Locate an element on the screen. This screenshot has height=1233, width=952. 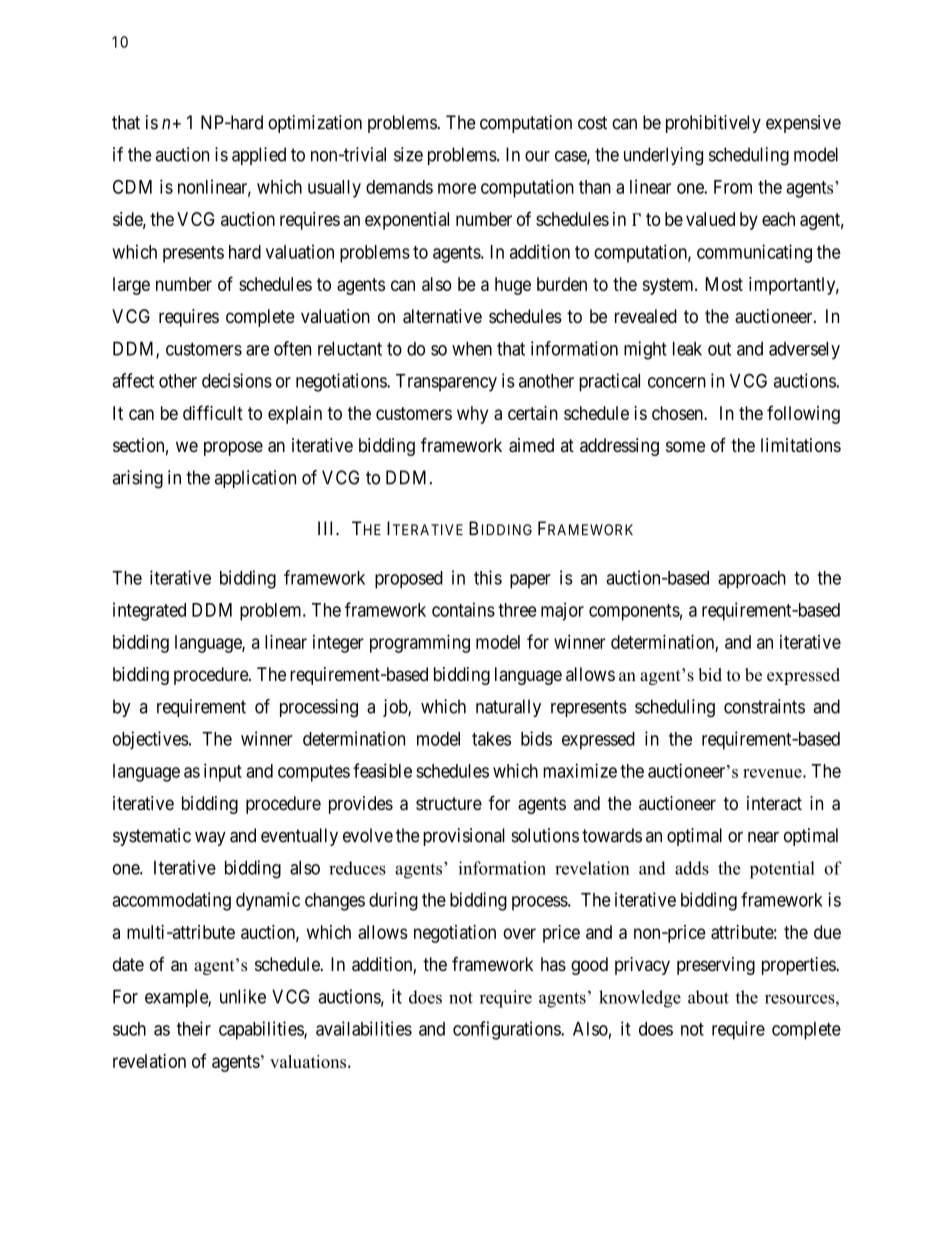
constraints is located at coordinates (764, 706).
